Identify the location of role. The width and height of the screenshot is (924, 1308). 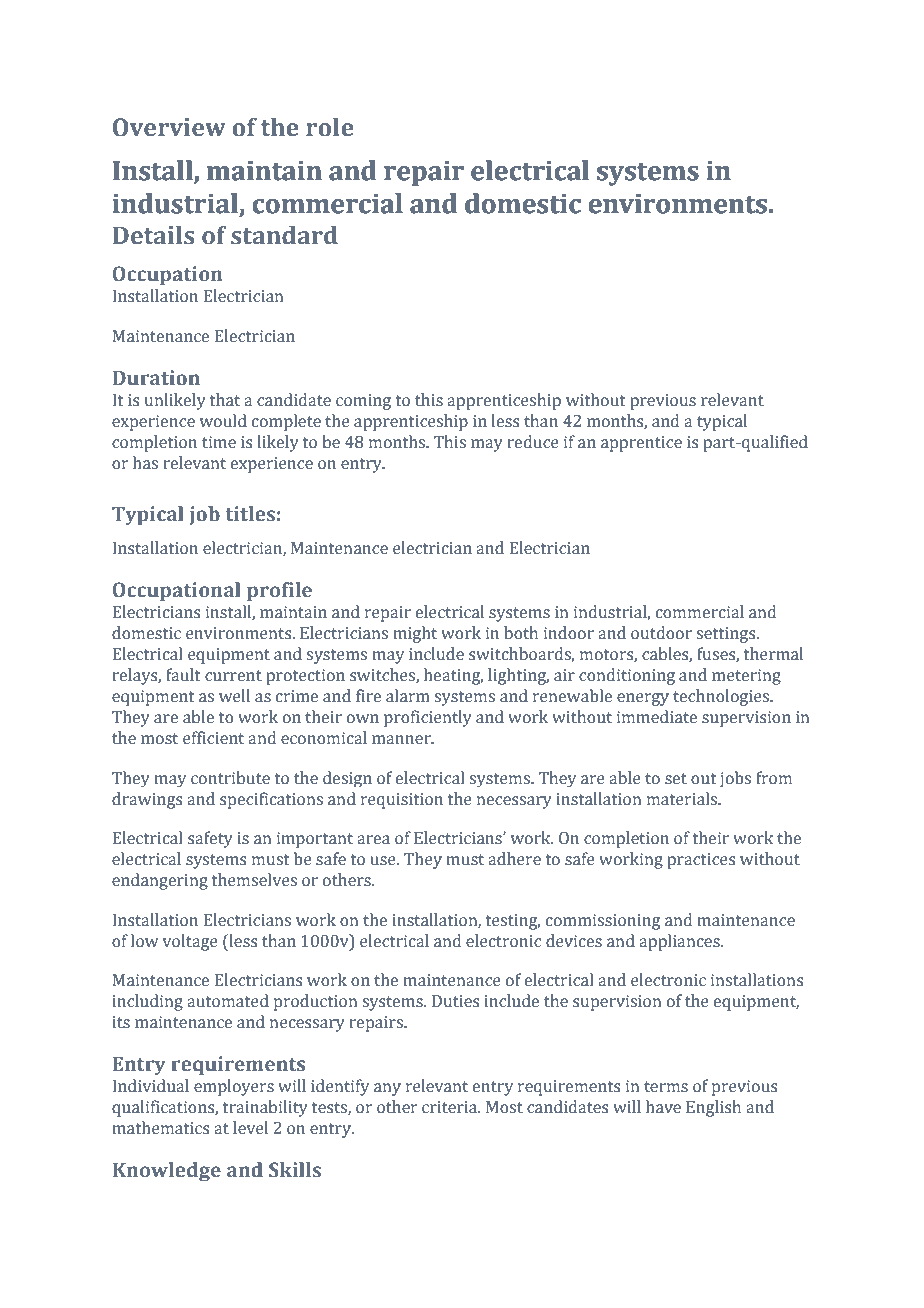
(330, 127).
